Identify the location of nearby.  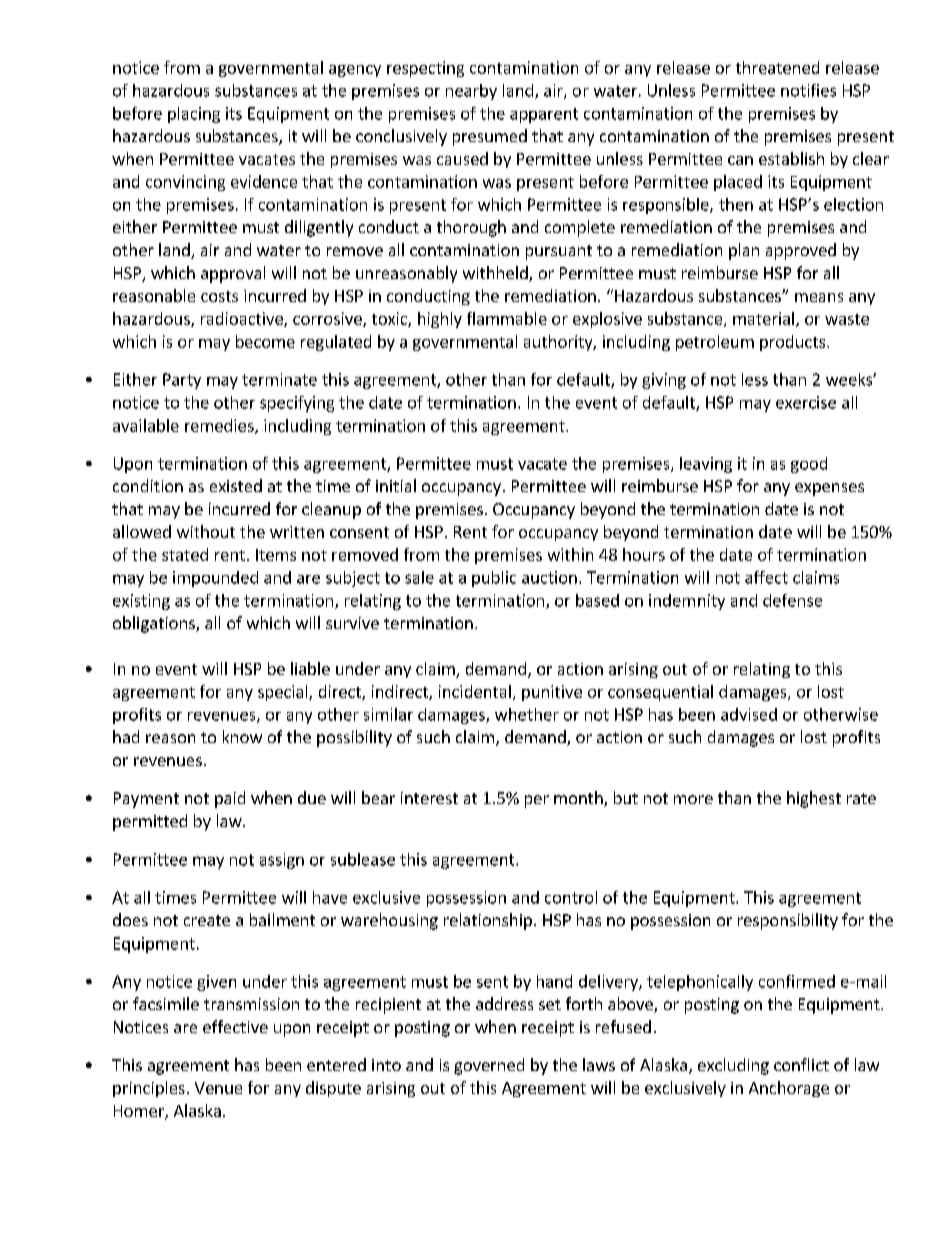
(471, 92).
